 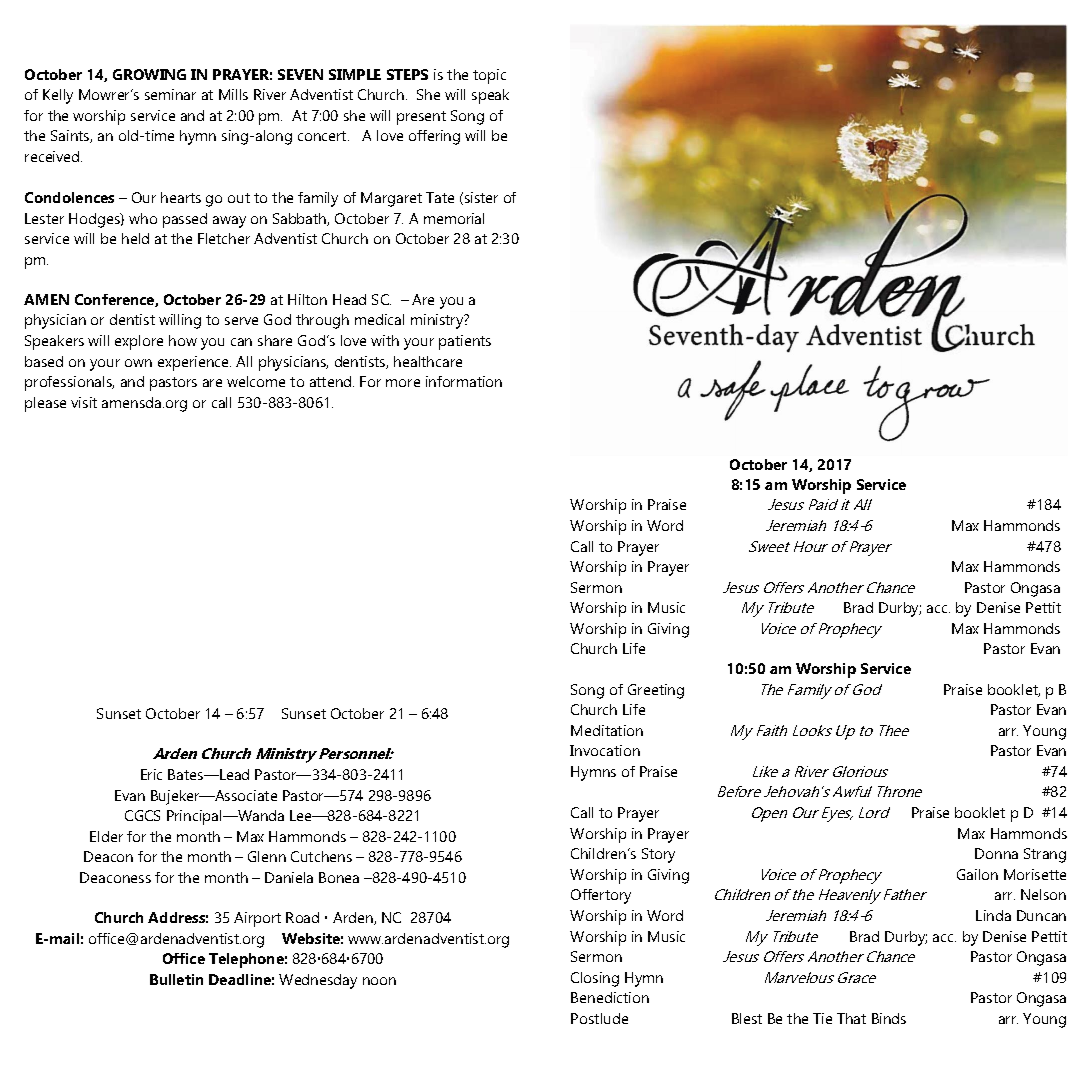 What do you see at coordinates (656, 691) in the image?
I see `Greeting` at bounding box center [656, 691].
